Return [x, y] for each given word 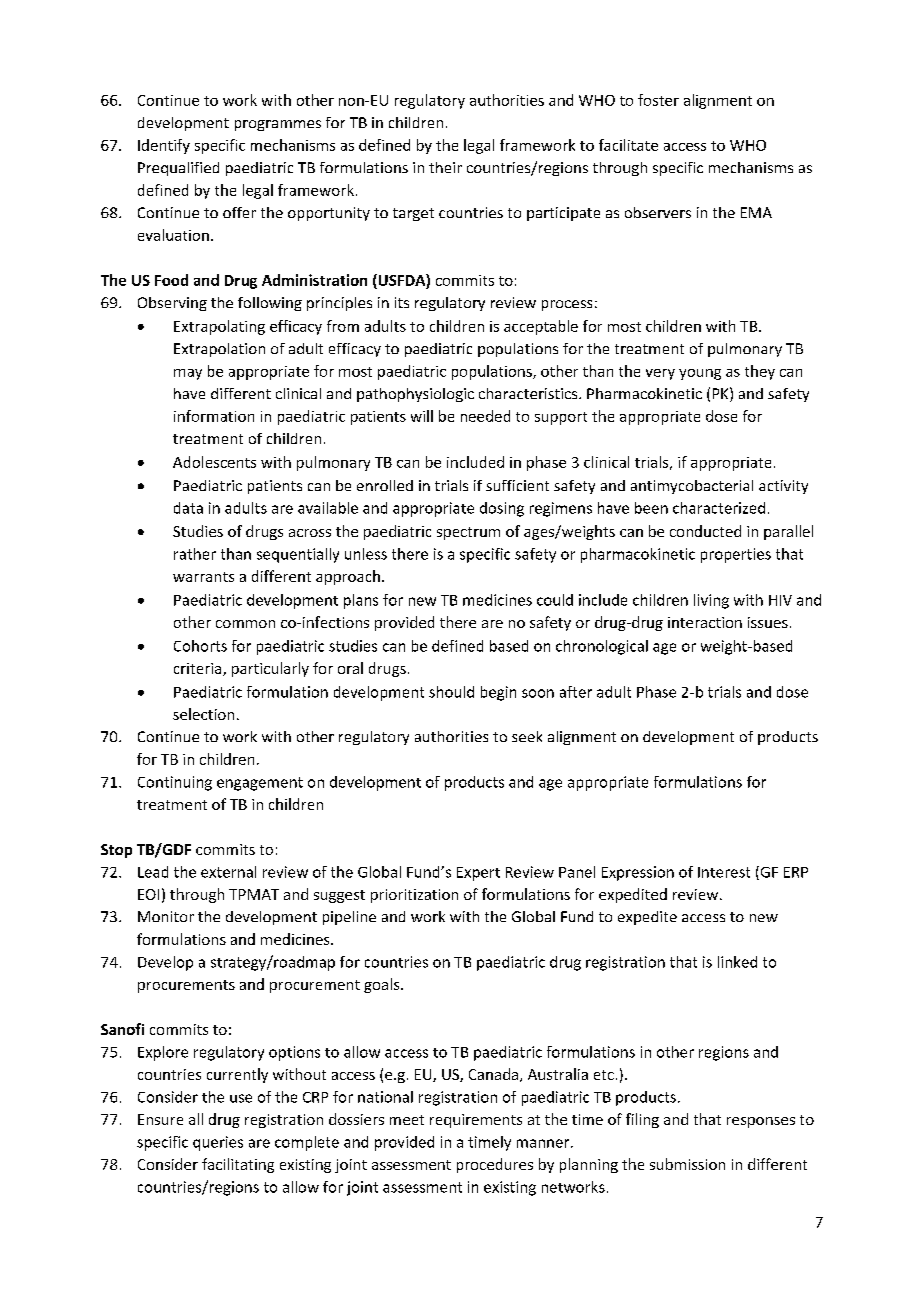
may [188, 374]
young [700, 374]
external [228, 872]
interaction [705, 622]
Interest [724, 872]
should [451, 692]
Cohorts [200, 646]
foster [658, 100]
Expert [478, 874]
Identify [164, 146]
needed [485, 416]
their [445, 167]
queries [218, 1143]
